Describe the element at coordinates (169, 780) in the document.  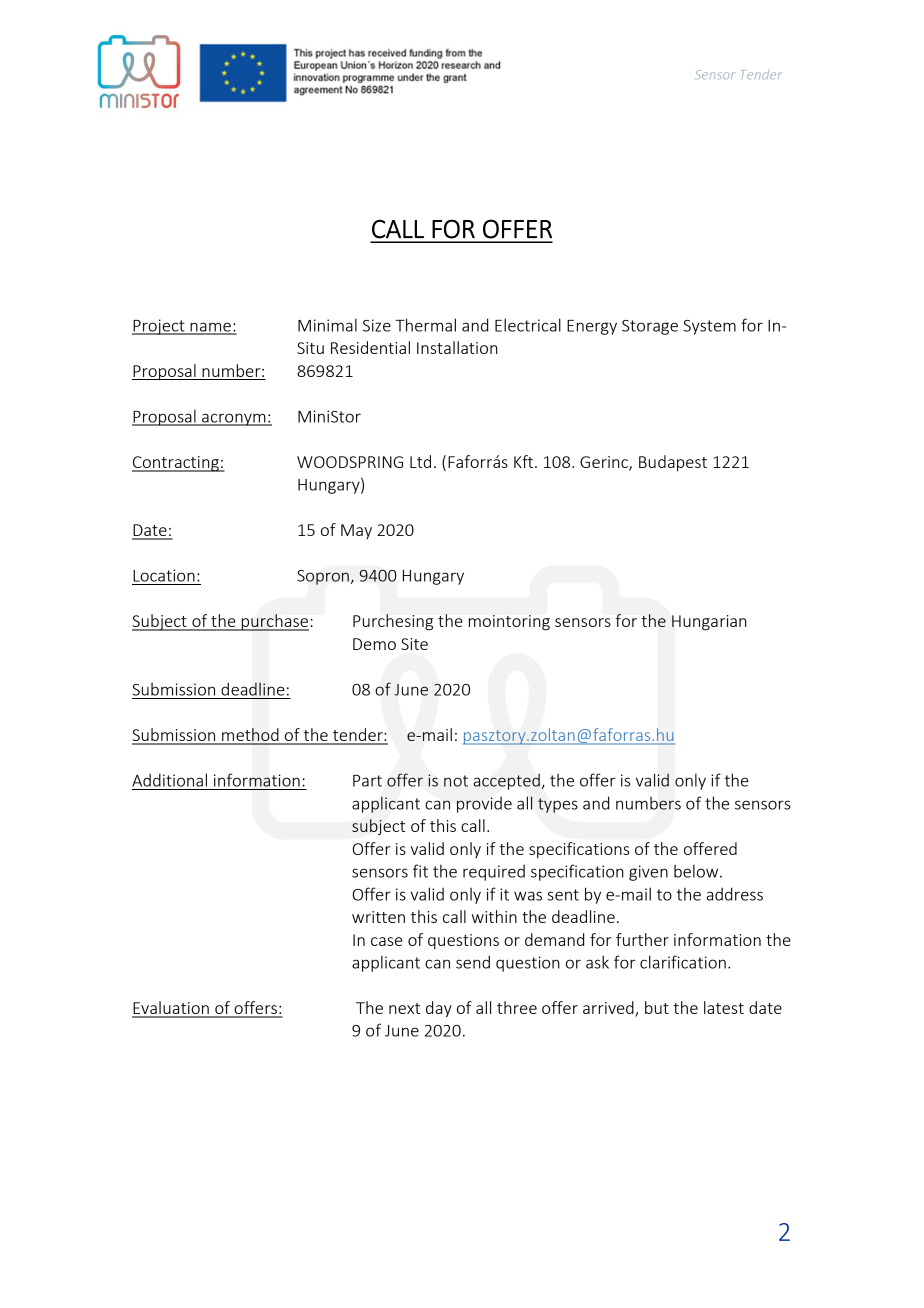
I see `Additional` at that location.
